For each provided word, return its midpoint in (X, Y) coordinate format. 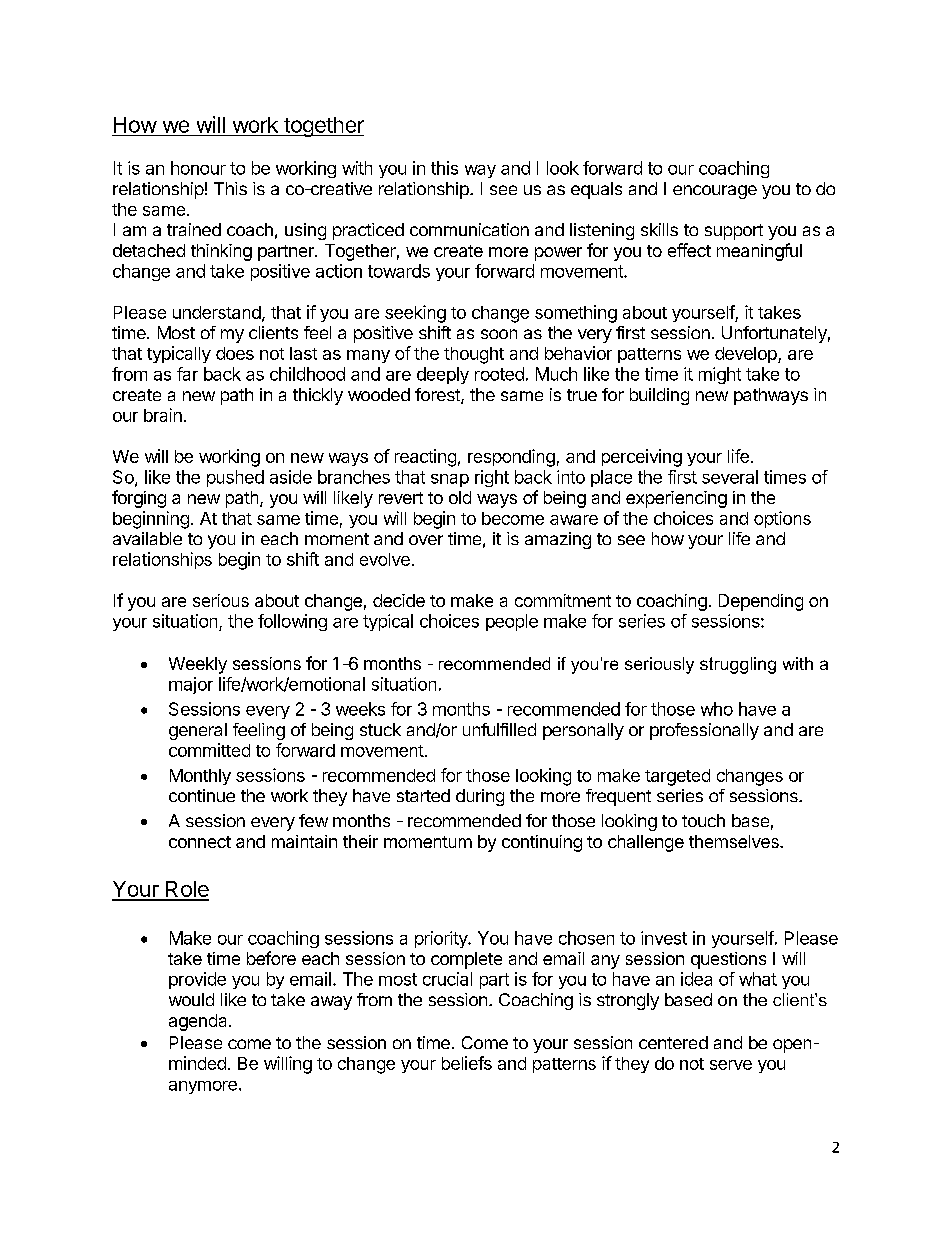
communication (469, 229)
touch (703, 820)
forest (438, 396)
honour (198, 168)
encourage (715, 192)
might (720, 375)
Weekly (198, 665)
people (512, 622)
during (480, 797)
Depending (761, 602)
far (187, 374)
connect (200, 842)
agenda (199, 1022)
